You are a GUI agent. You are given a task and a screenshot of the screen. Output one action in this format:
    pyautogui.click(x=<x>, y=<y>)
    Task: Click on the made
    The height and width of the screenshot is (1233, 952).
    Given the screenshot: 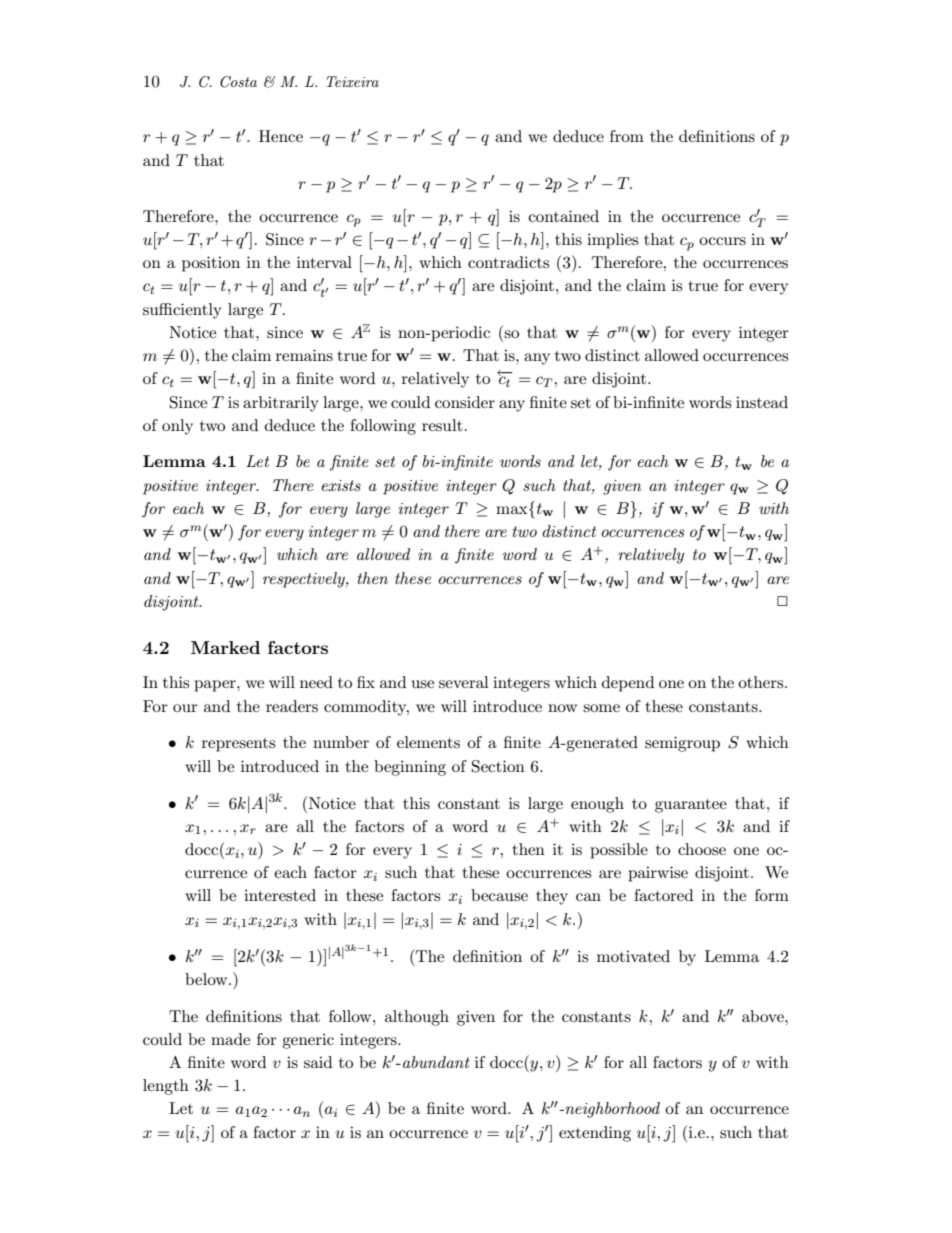 What is the action you would take?
    pyautogui.click(x=230, y=1039)
